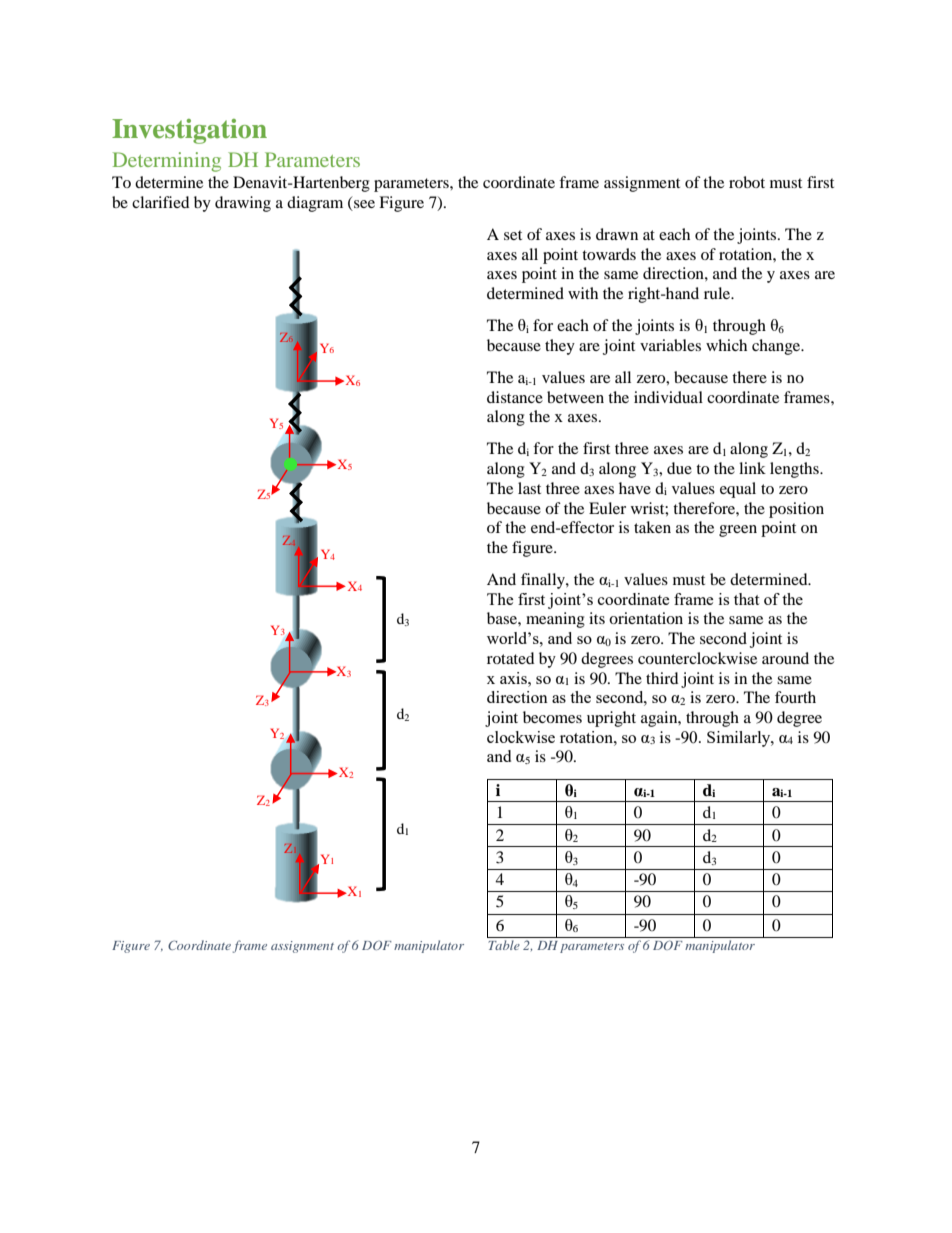  Describe the element at coordinates (515, 397) in the image. I see `distance` at that location.
